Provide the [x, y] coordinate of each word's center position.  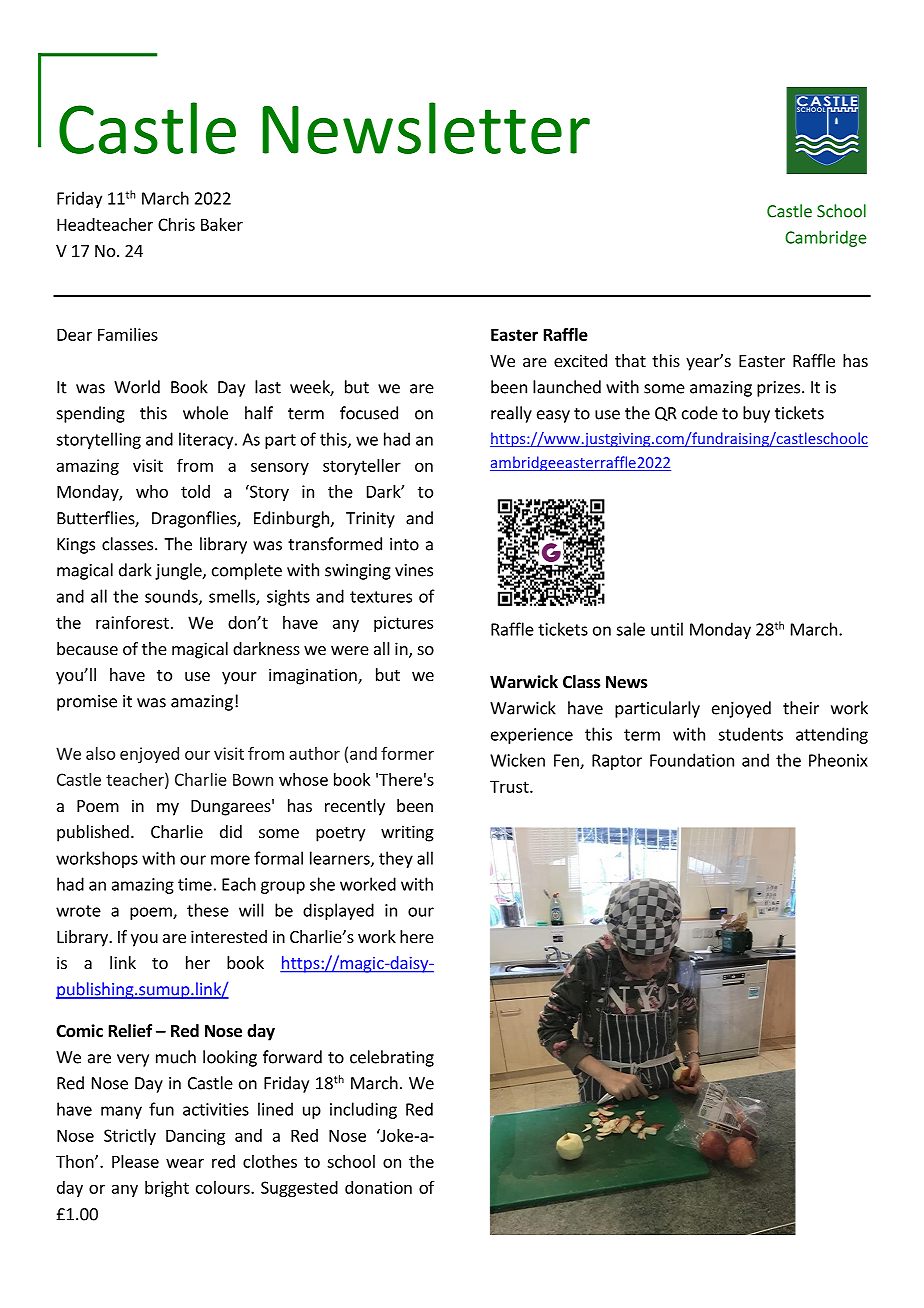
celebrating [392, 1058]
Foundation [692, 760]
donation [378, 1187]
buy [756, 414]
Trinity [370, 520]
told [195, 491]
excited [580, 360]
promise [87, 703]
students [750, 734]
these [208, 910]
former [407, 753]
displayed [338, 911]
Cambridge [826, 238]
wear [185, 1163]
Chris [176, 224]
